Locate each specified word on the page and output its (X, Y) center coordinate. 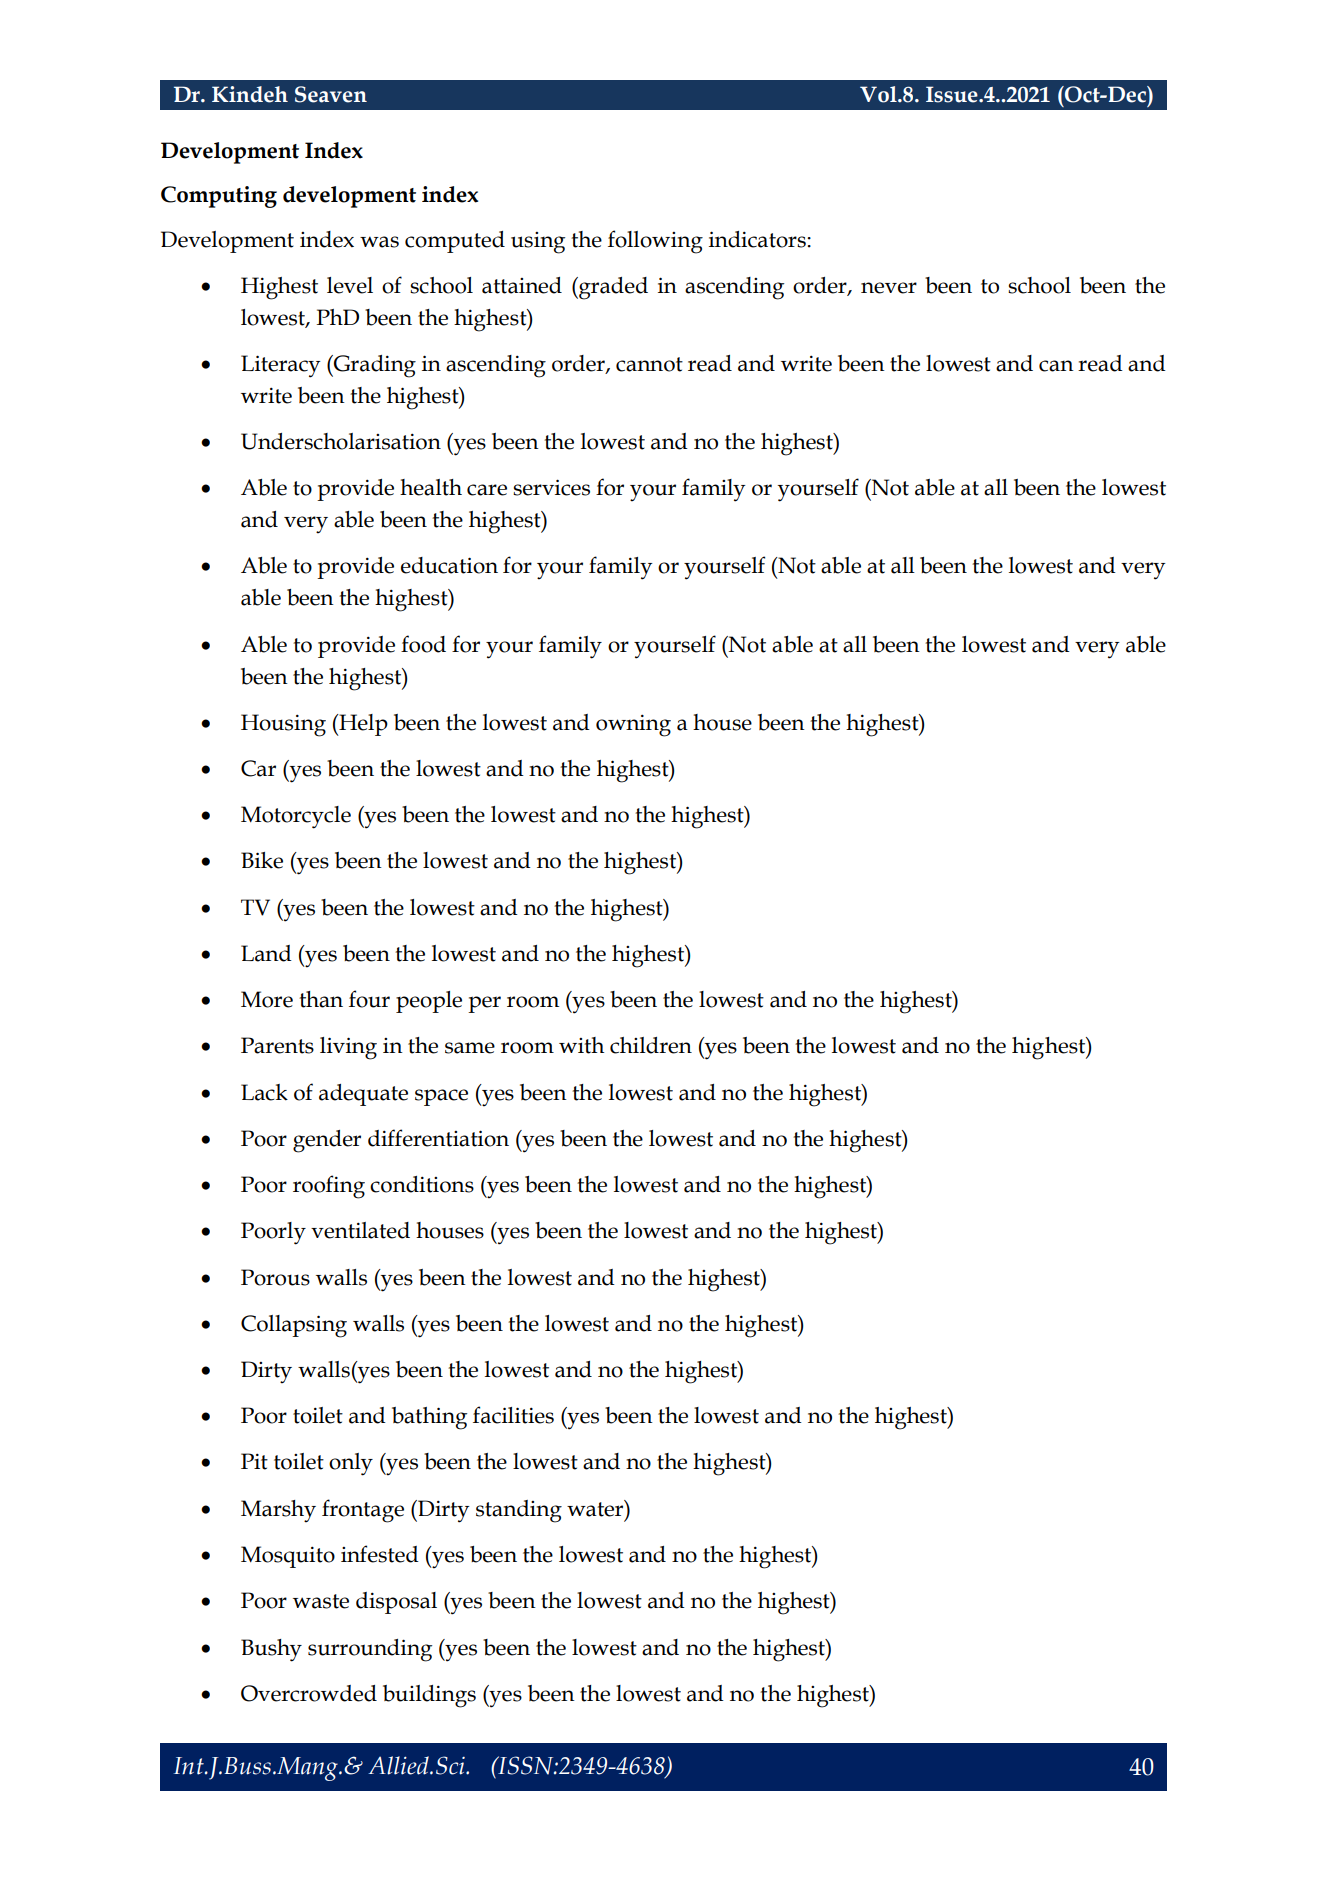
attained (522, 285)
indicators (758, 239)
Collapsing (294, 1326)
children (651, 1045)
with (581, 1045)
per (484, 1004)
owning (633, 726)
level (350, 285)
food (423, 644)
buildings (429, 1696)
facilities (513, 1415)
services (551, 487)
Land (266, 953)
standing (519, 1511)
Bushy (271, 1650)
